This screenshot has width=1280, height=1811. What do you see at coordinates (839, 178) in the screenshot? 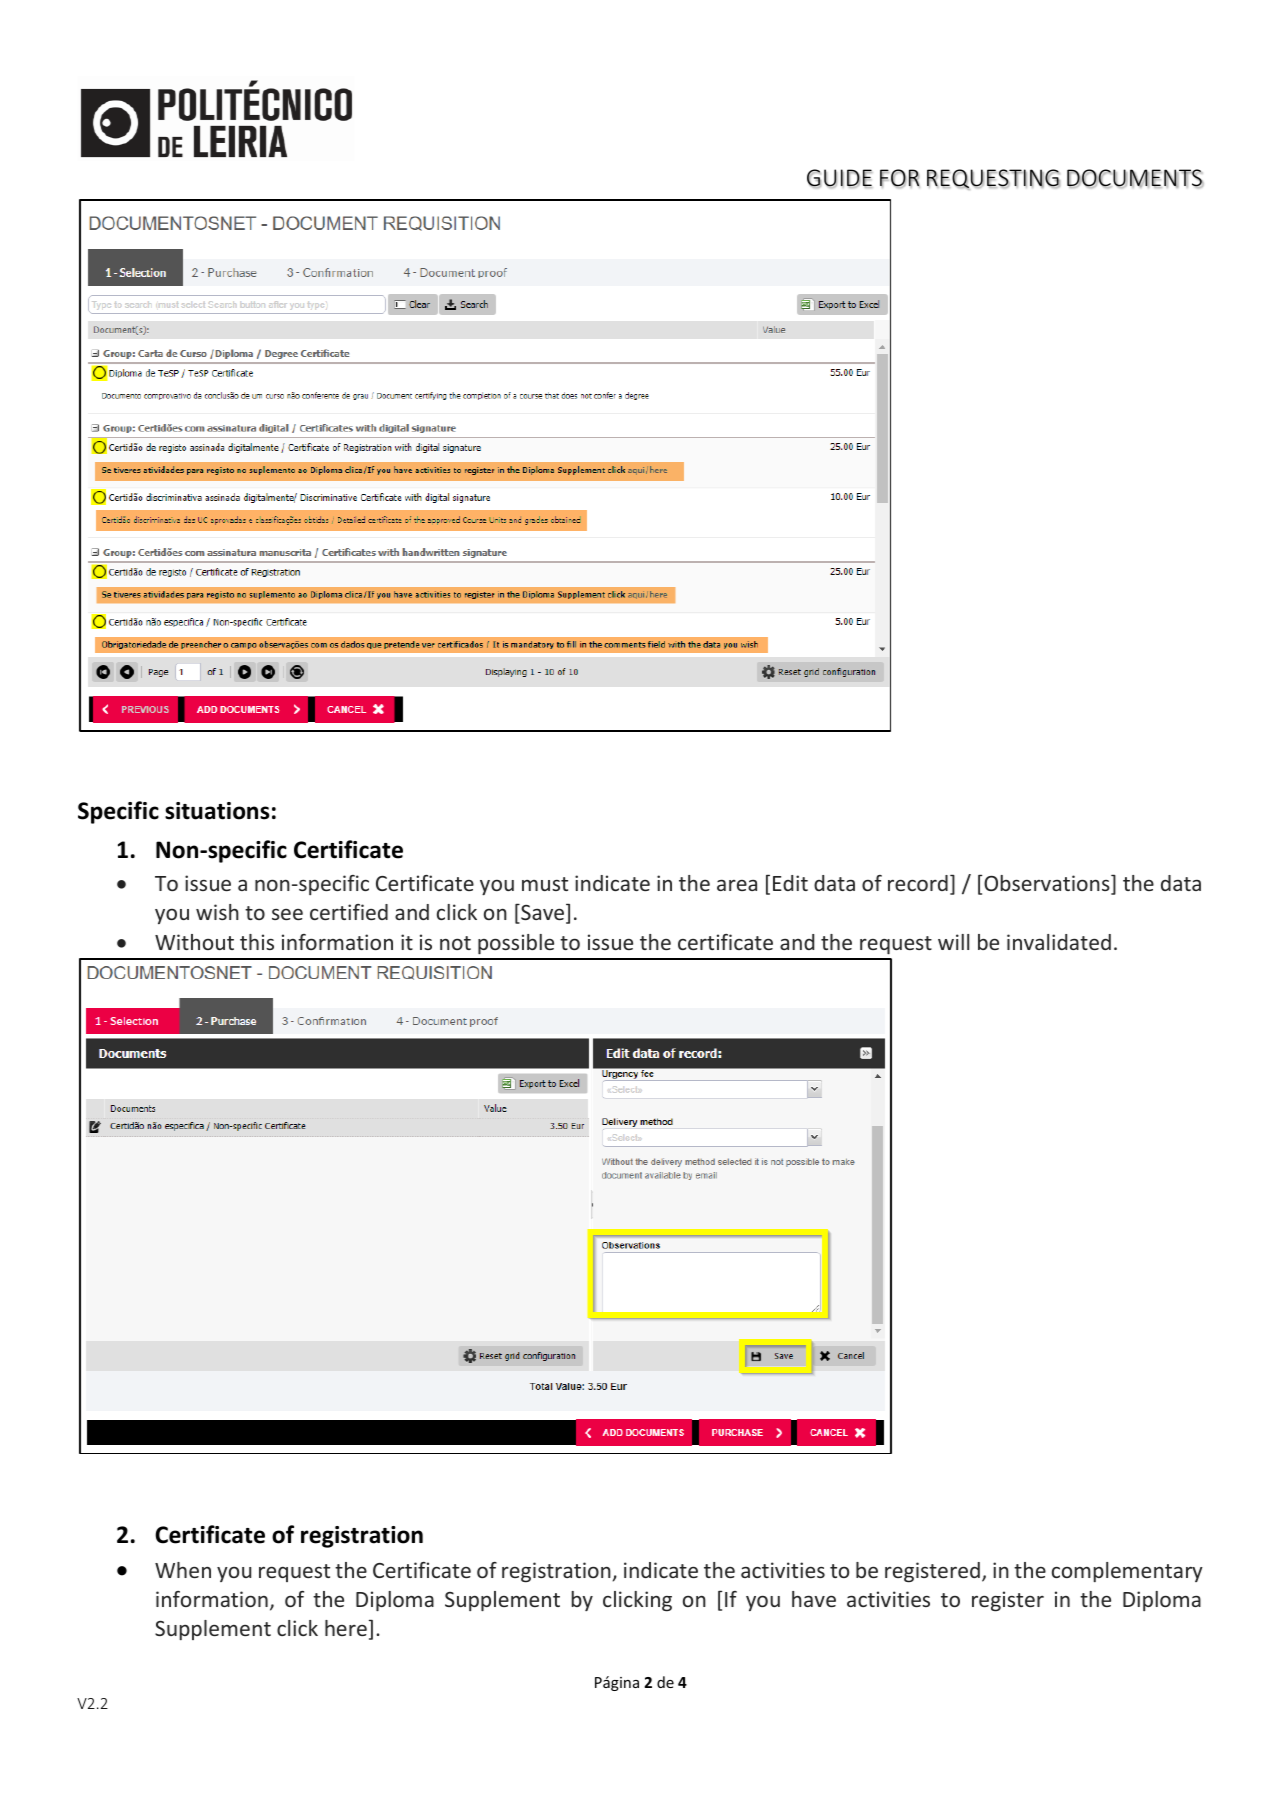
I see `GUIDE` at bounding box center [839, 178].
